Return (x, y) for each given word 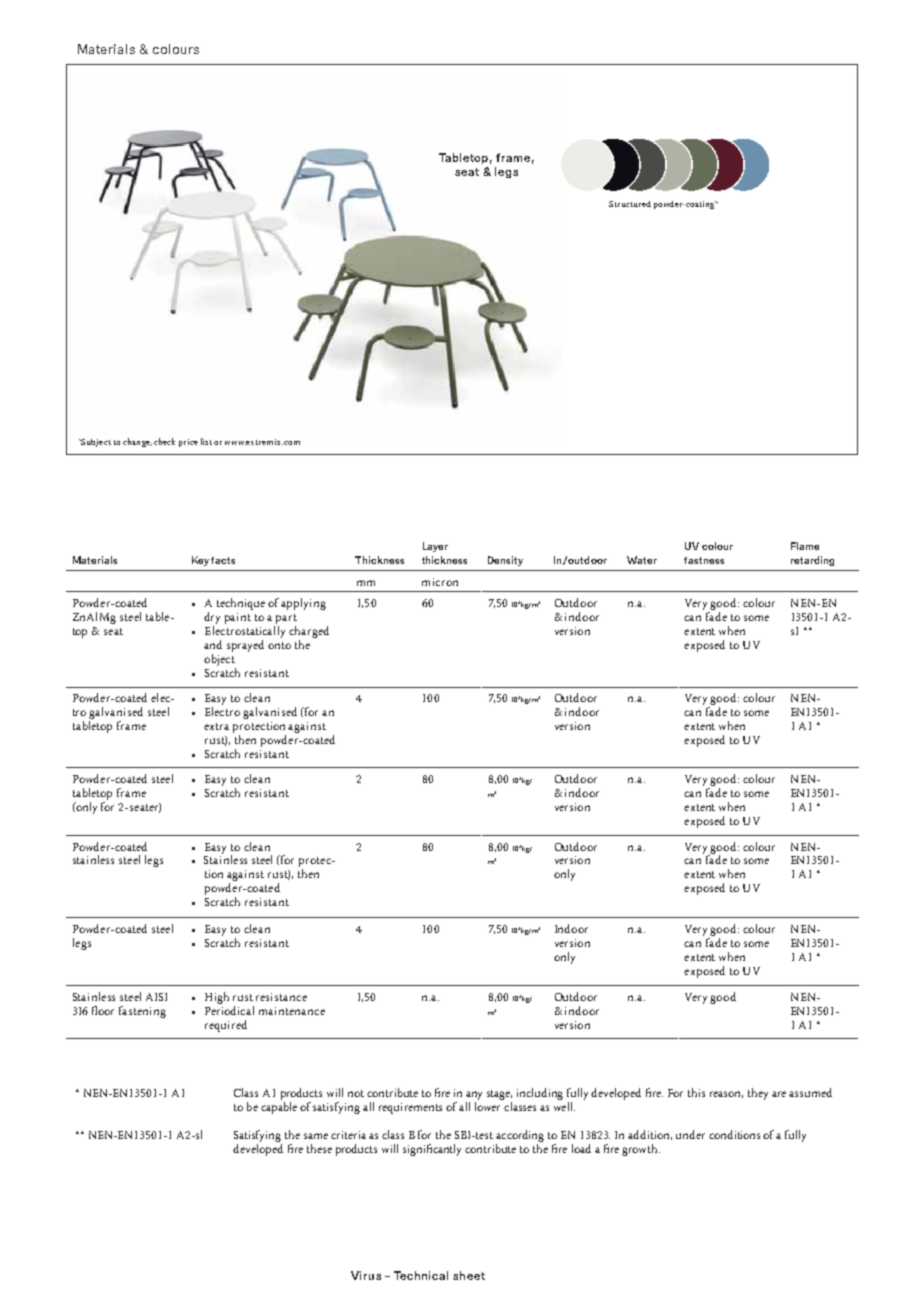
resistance (281, 997)
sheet (469, 1275)
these (319, 1148)
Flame (805, 546)
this (696, 1092)
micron (440, 582)
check (164, 441)
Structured (630, 204)
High (217, 998)
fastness (704, 560)
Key (200, 561)
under (690, 1134)
